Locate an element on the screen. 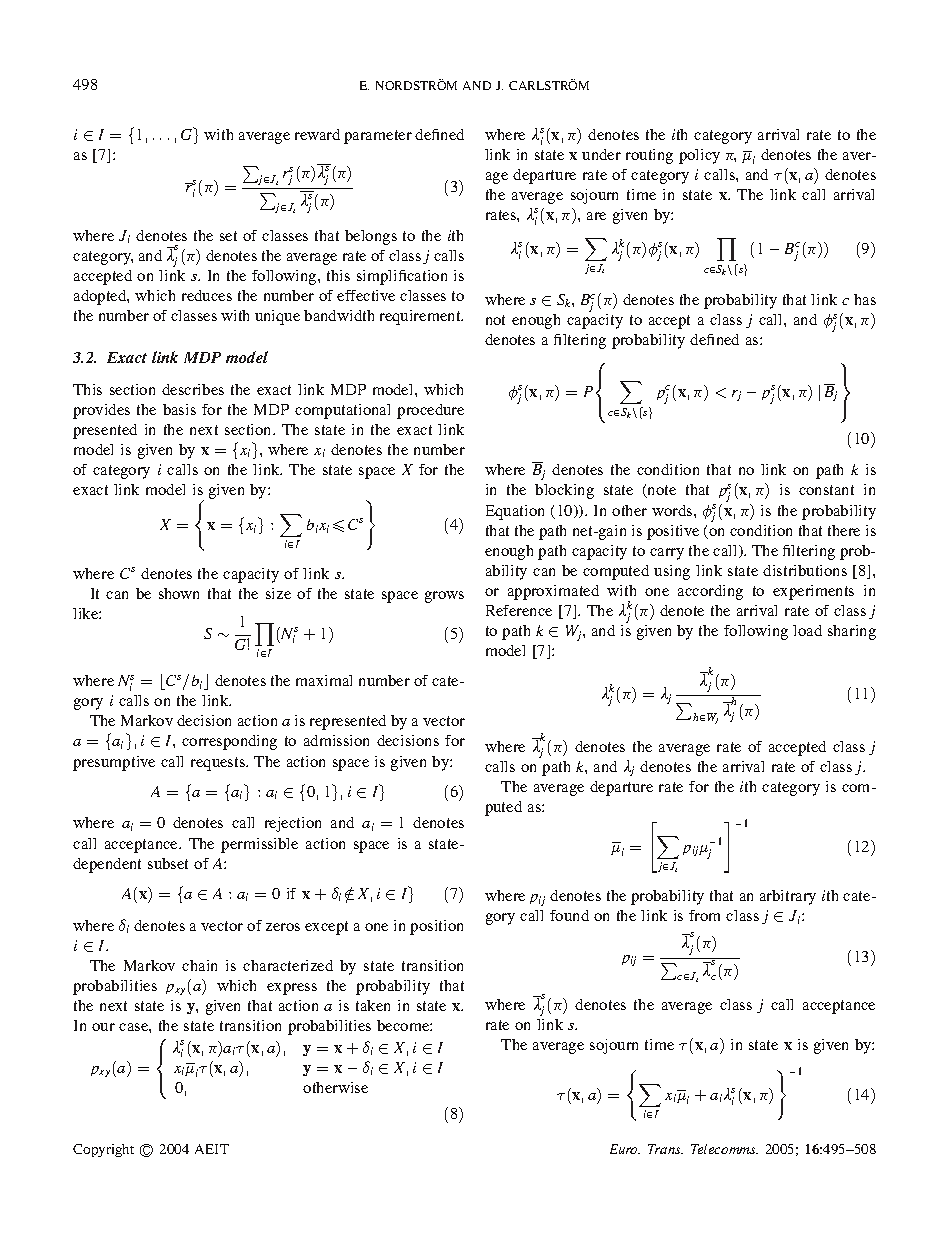 This screenshot has height=1238, width=952. parameter is located at coordinates (378, 137).
